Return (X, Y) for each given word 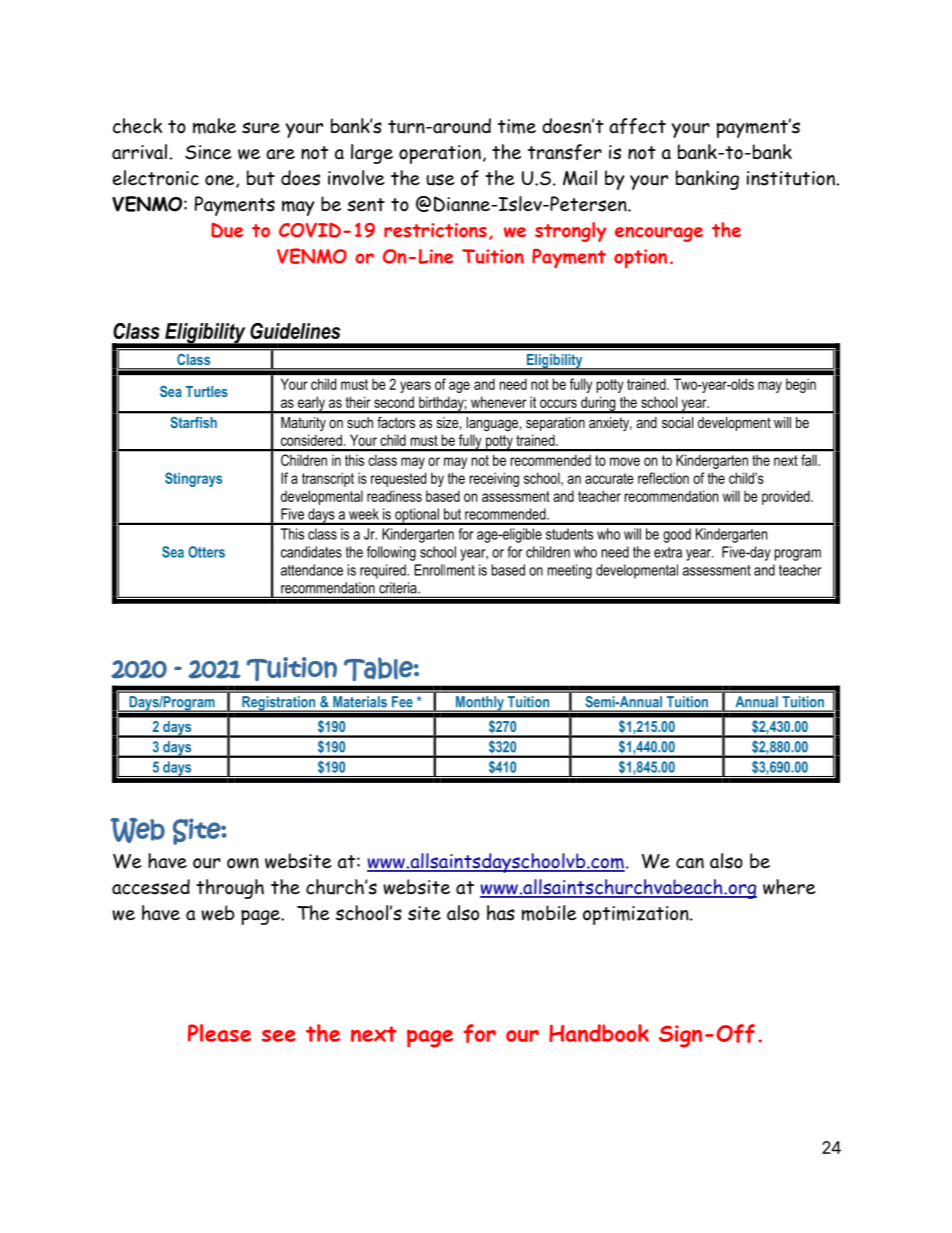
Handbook (599, 1033)
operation (440, 154)
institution (791, 178)
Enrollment (444, 570)
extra (668, 552)
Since (208, 152)
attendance (312, 570)
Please (219, 1033)
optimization (637, 915)
